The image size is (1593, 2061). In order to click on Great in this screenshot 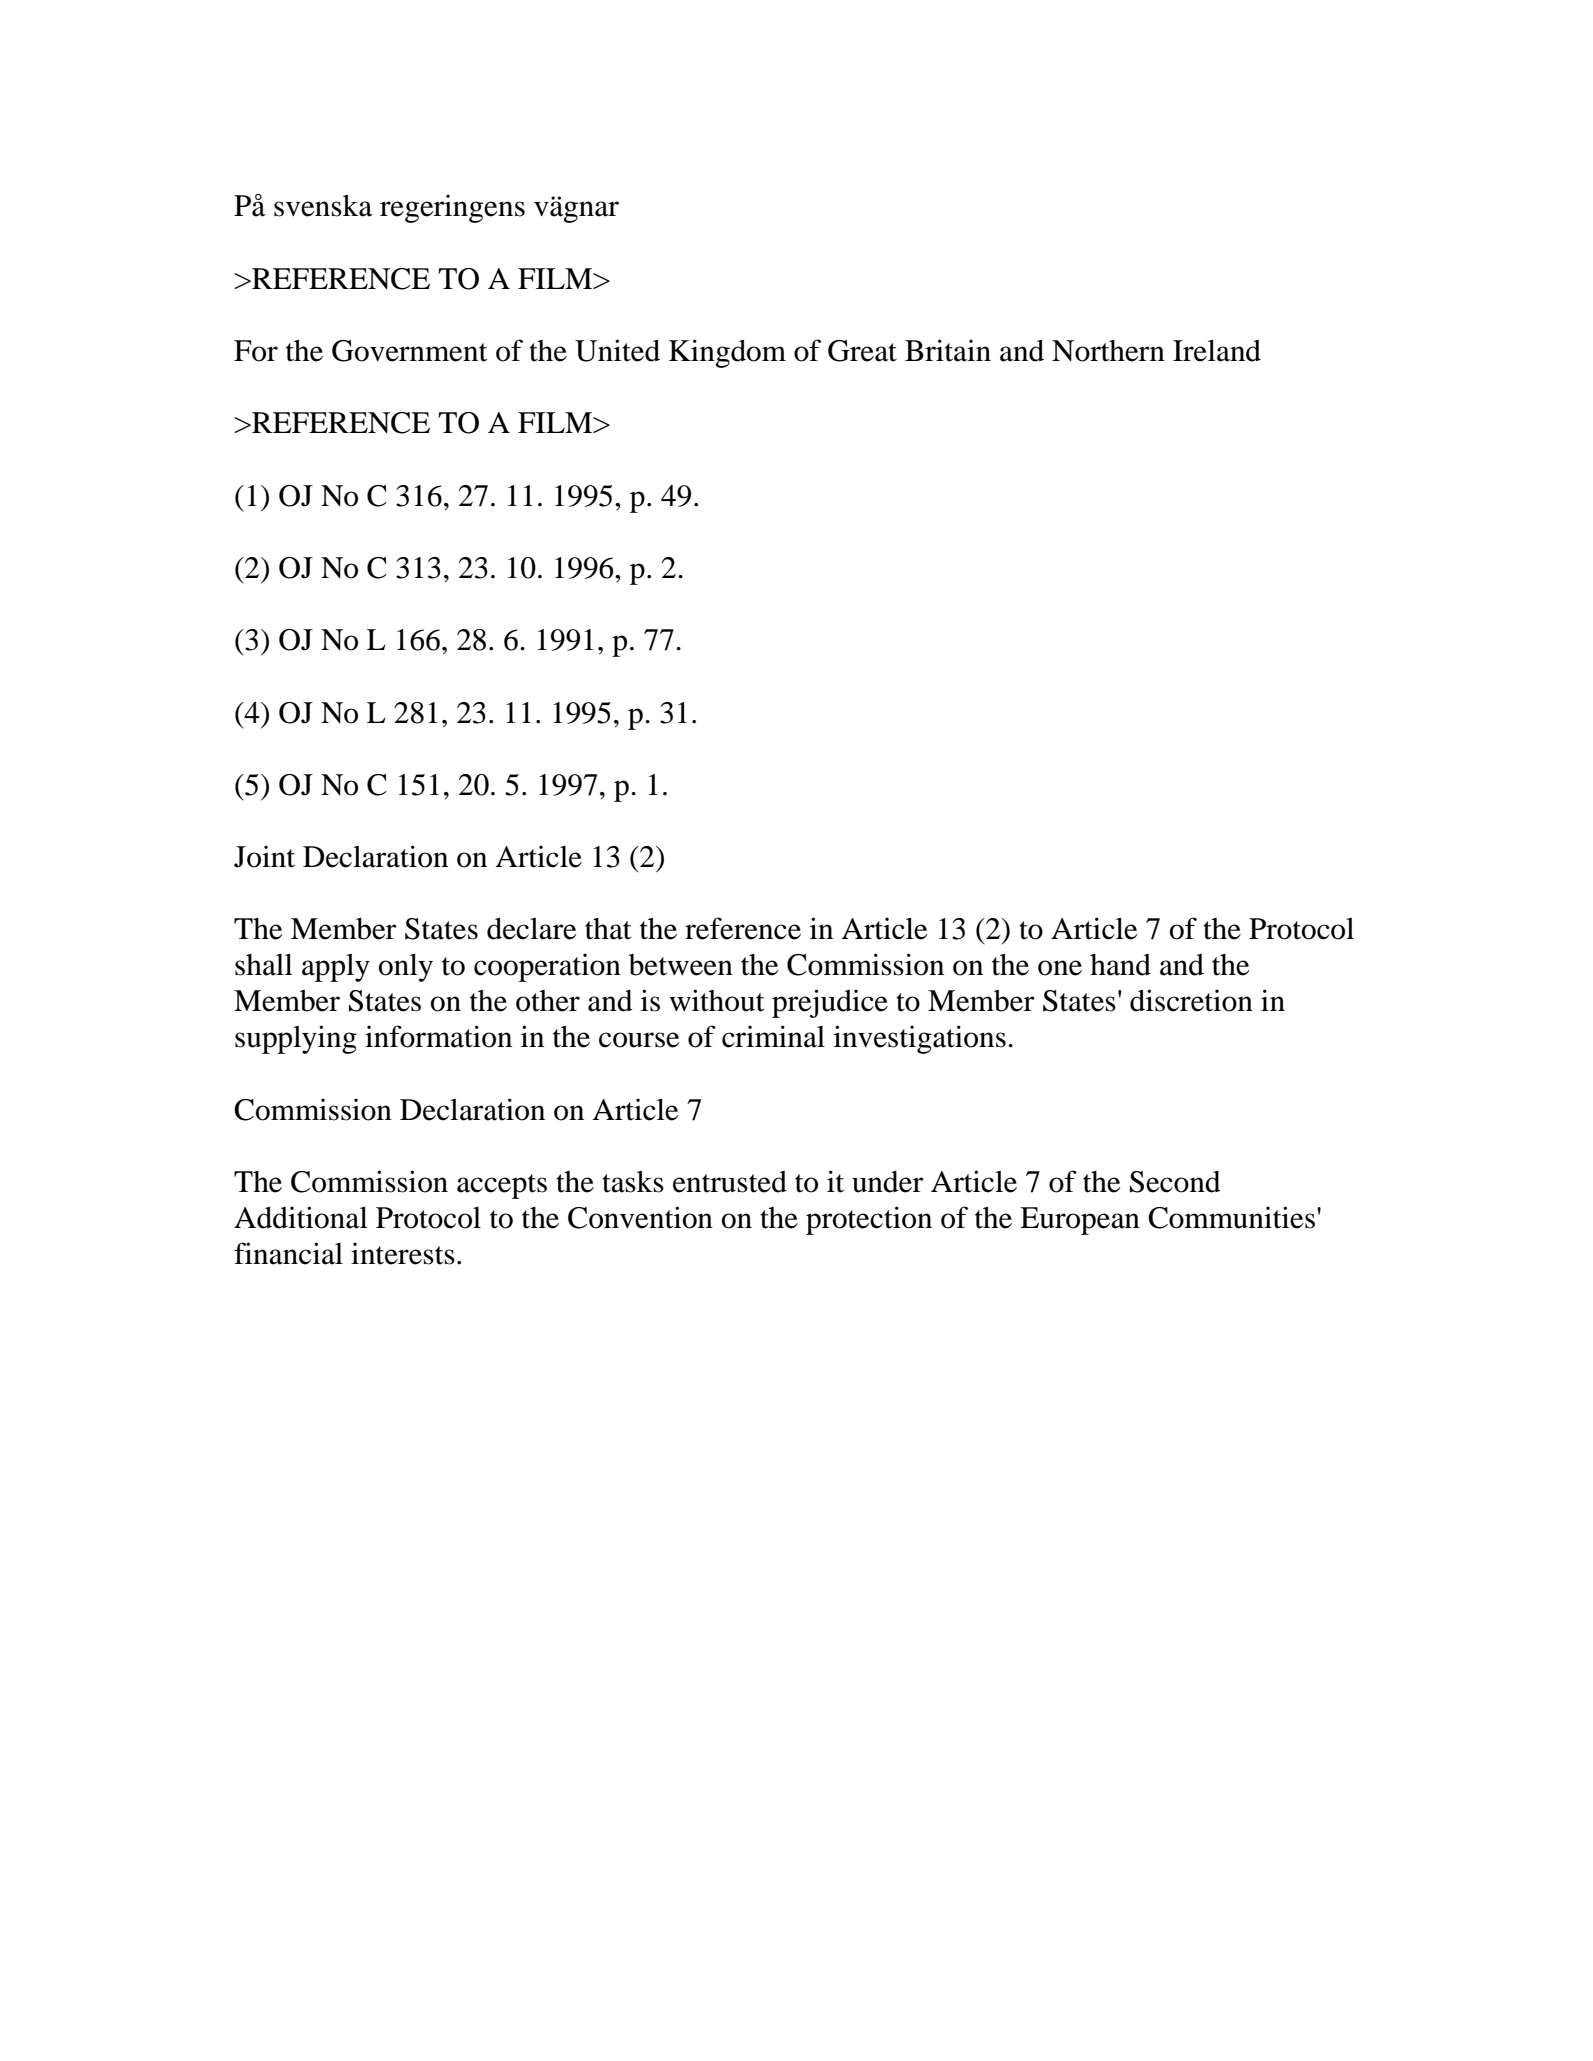, I will do `click(862, 351)`.
